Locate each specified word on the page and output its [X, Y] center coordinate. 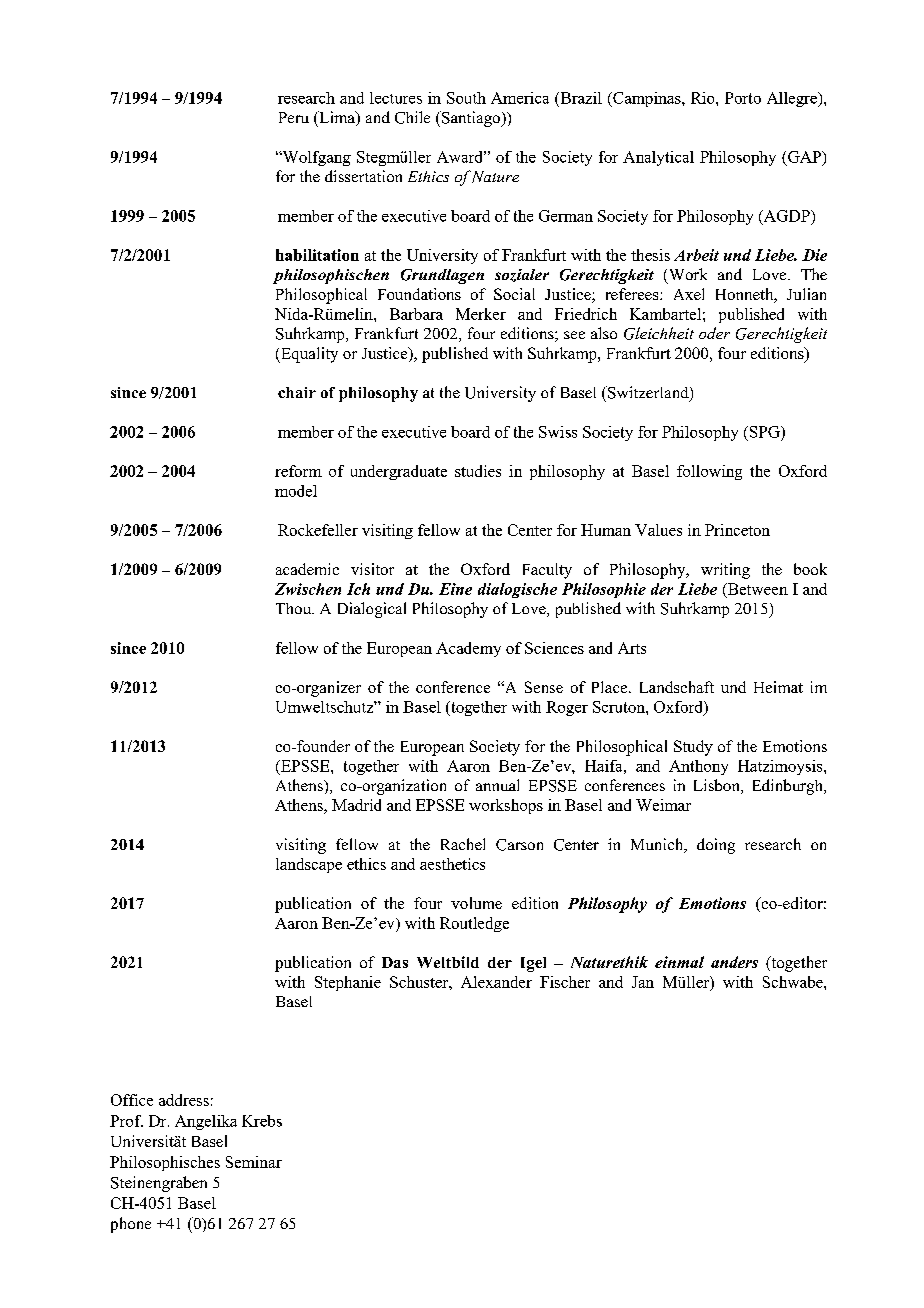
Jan [643, 982]
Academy [468, 649]
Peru [294, 117]
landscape [309, 865]
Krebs [262, 1121]
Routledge [474, 924]
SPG [764, 432]
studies [478, 471]
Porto [743, 98]
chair [297, 392]
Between [756, 590]
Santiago [471, 119]
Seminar [254, 1162]
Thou [295, 608]
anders [734, 962]
